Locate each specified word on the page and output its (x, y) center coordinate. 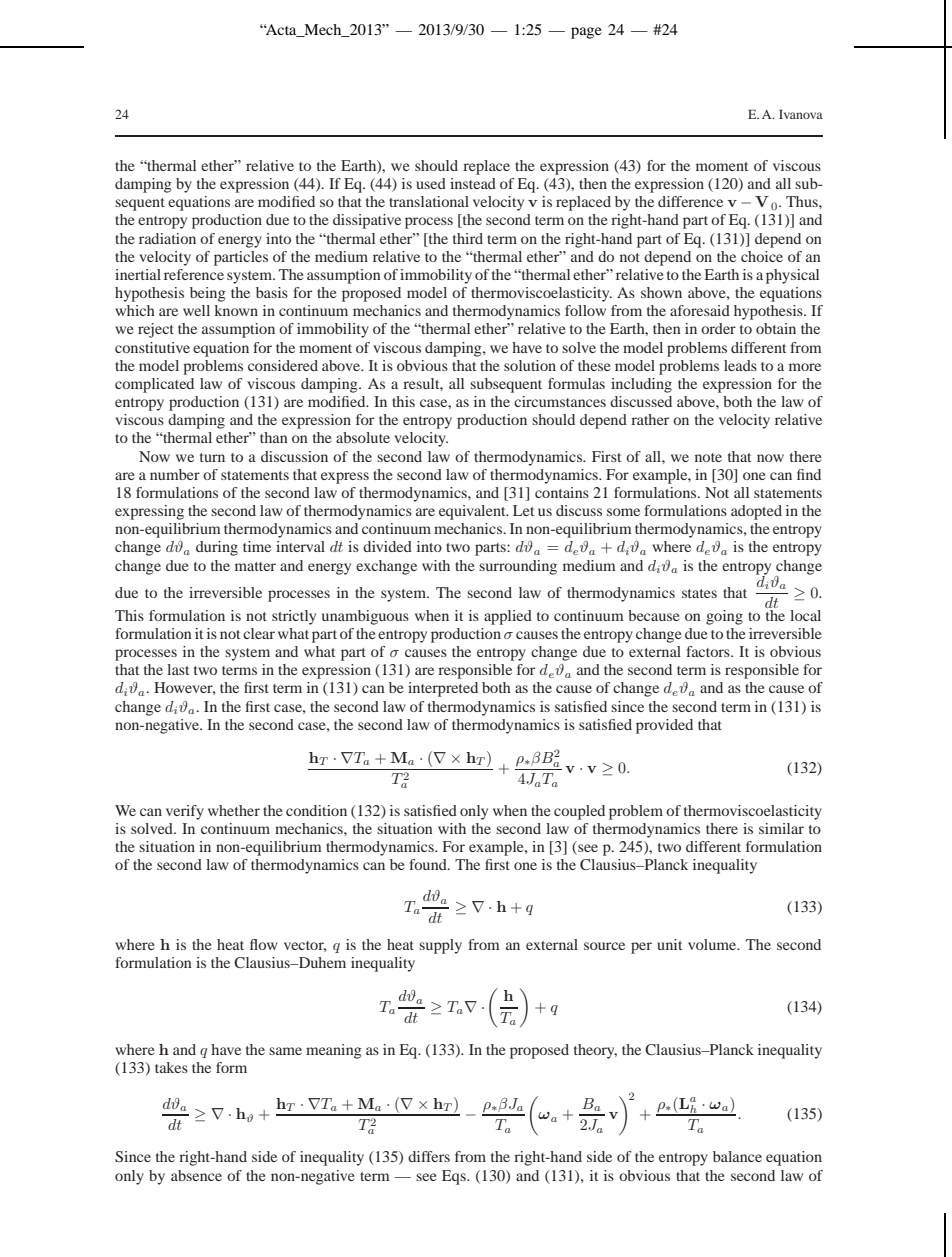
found (429, 864)
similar (781, 828)
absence (196, 1175)
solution (530, 365)
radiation (167, 238)
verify (185, 812)
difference (690, 201)
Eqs (455, 1177)
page (586, 33)
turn (212, 457)
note (708, 457)
